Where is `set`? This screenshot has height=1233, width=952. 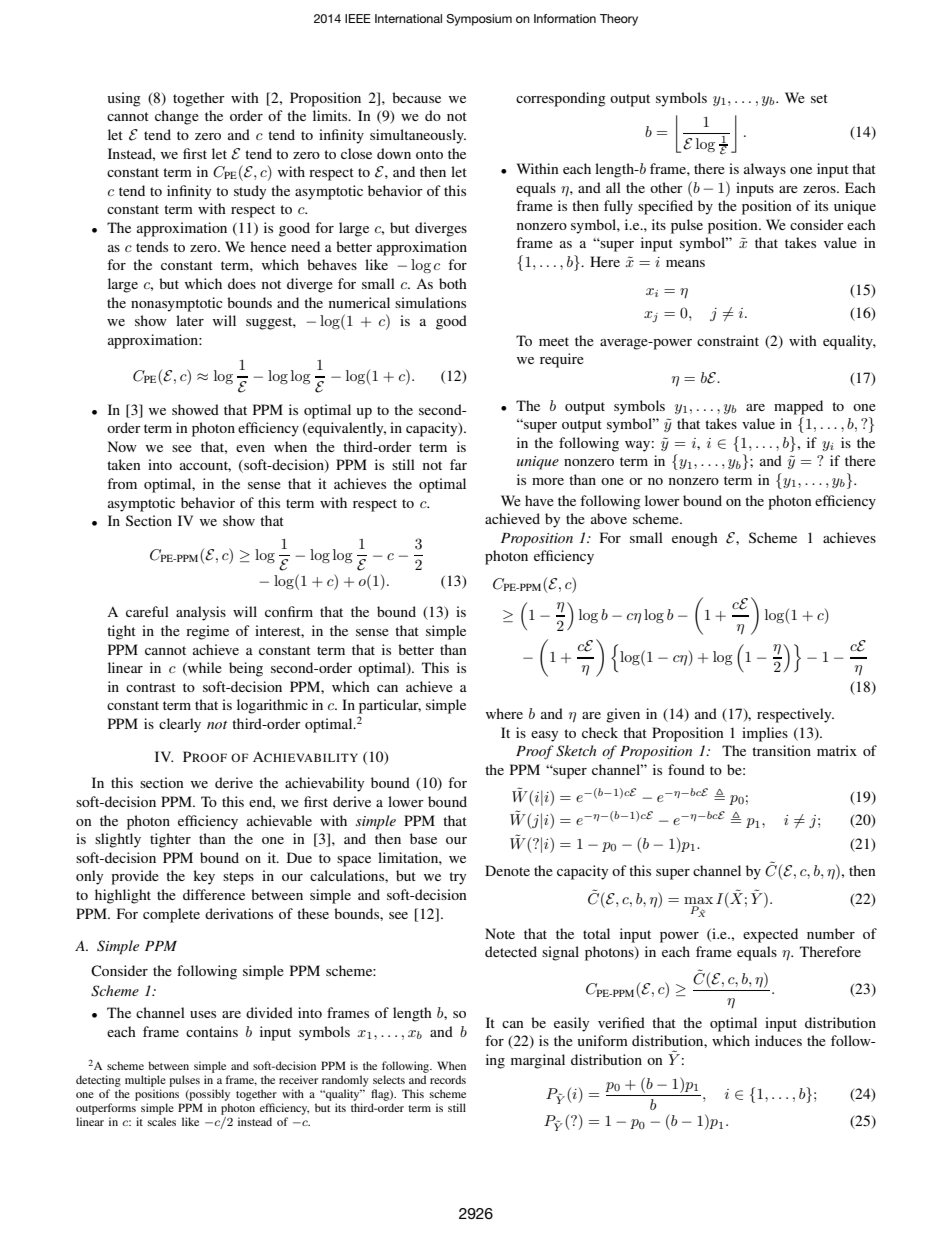
set is located at coordinates (819, 98).
